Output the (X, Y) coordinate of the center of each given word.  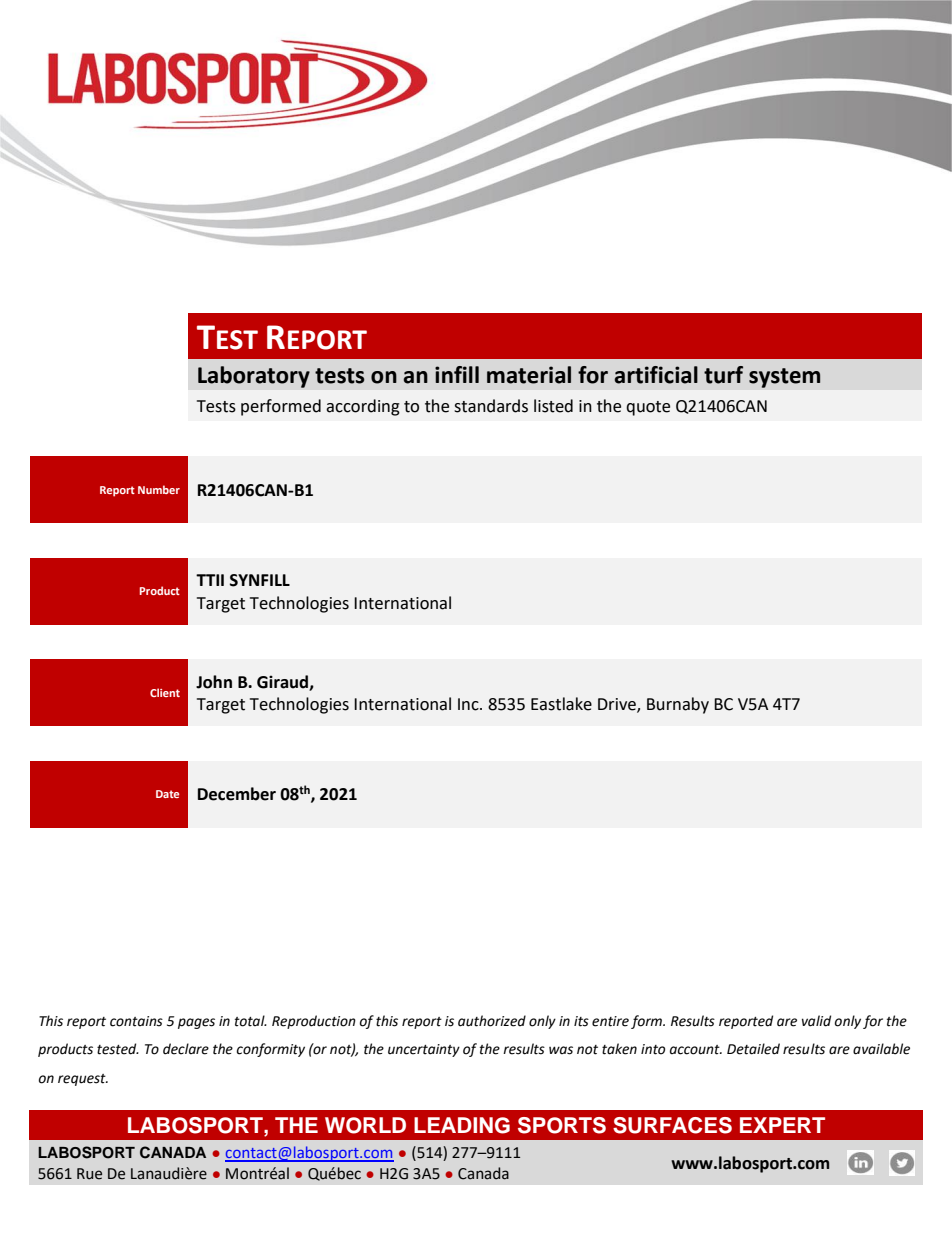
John (214, 682)
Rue (89, 1174)
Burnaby (678, 705)
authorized (492, 1021)
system (785, 378)
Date (167, 794)
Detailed (753, 1049)
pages (196, 1023)
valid (816, 1021)
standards (491, 406)
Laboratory (254, 377)
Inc (469, 704)
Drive (618, 705)
